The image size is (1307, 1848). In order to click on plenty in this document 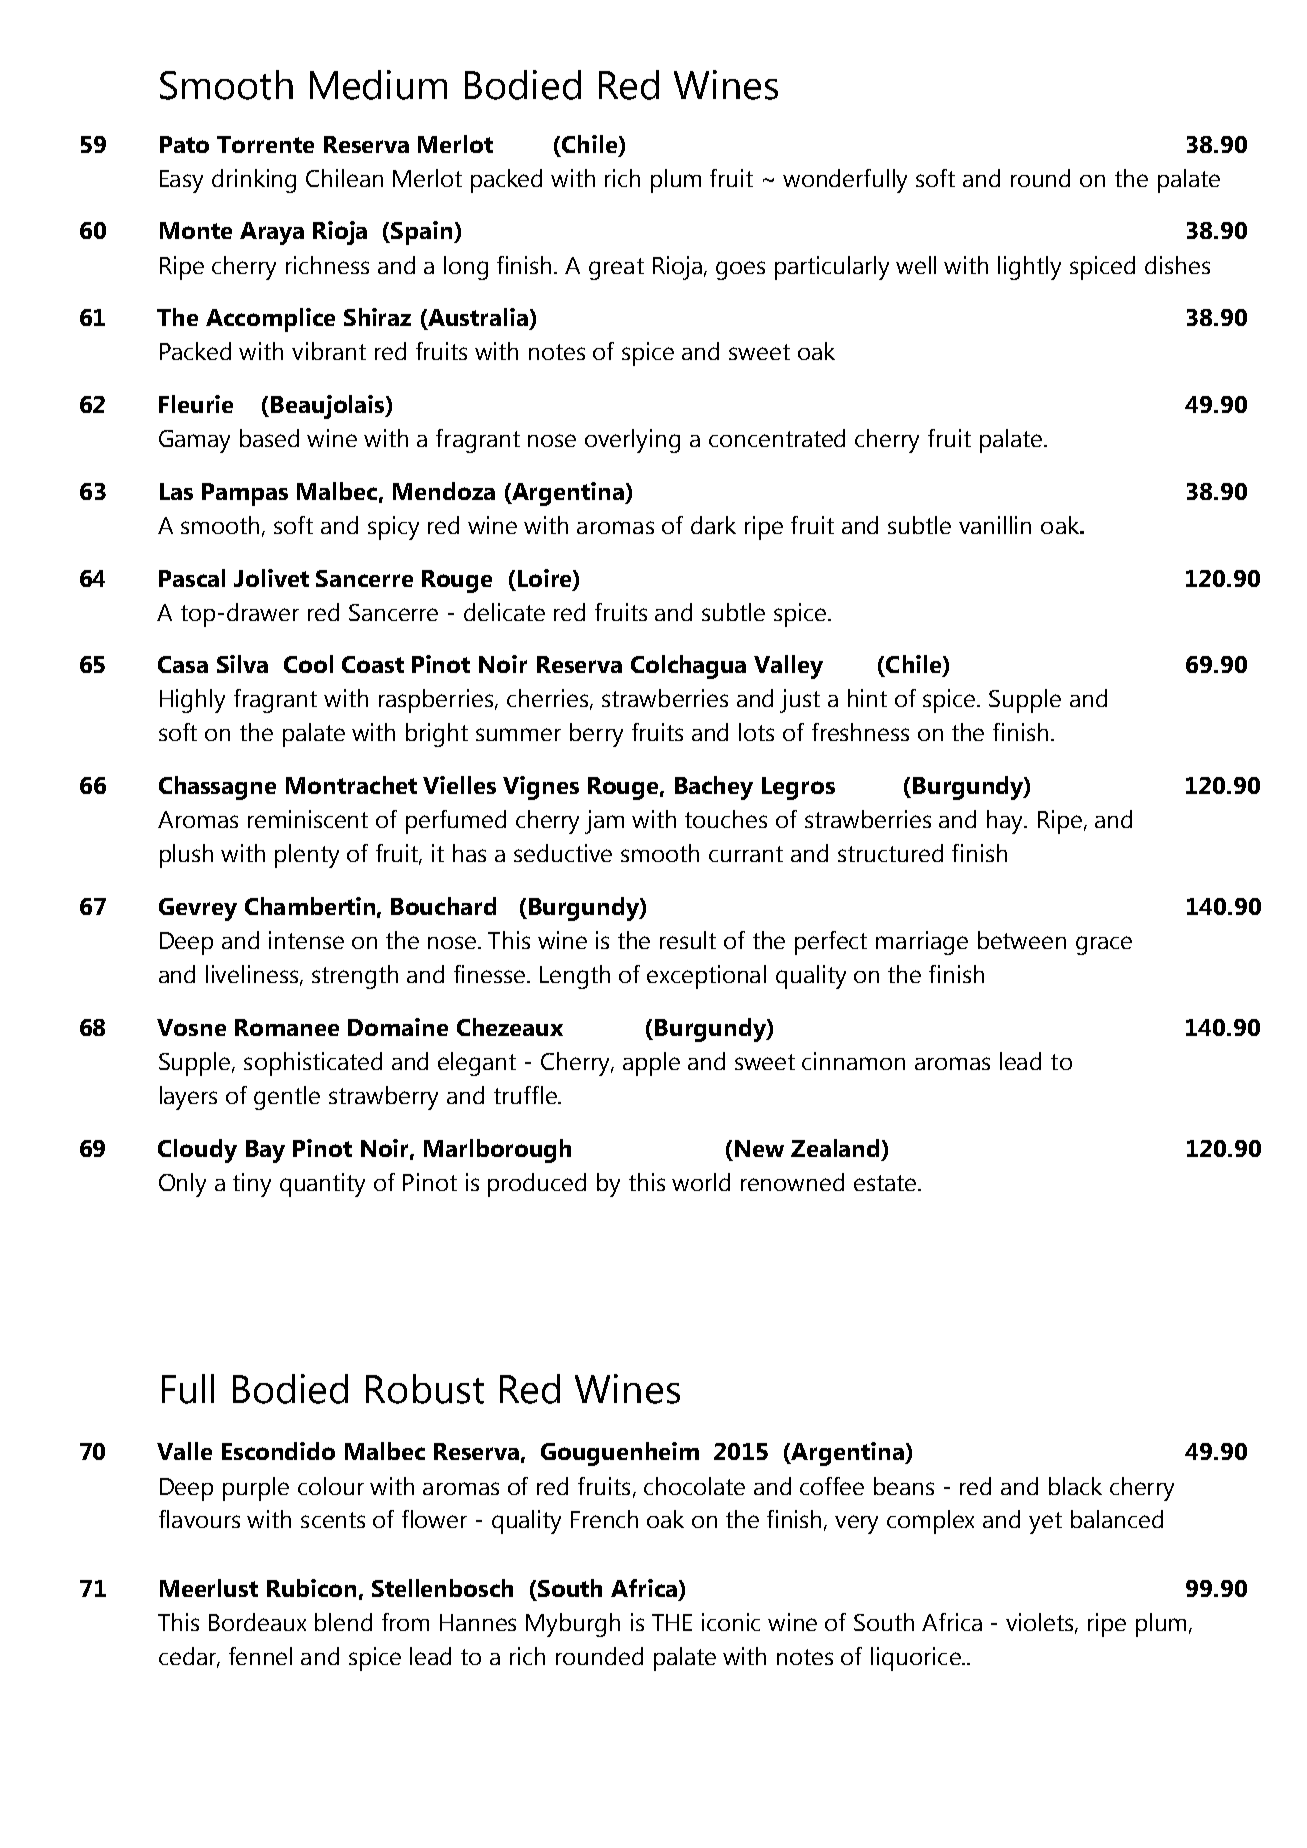, I will do `click(307, 856)`.
